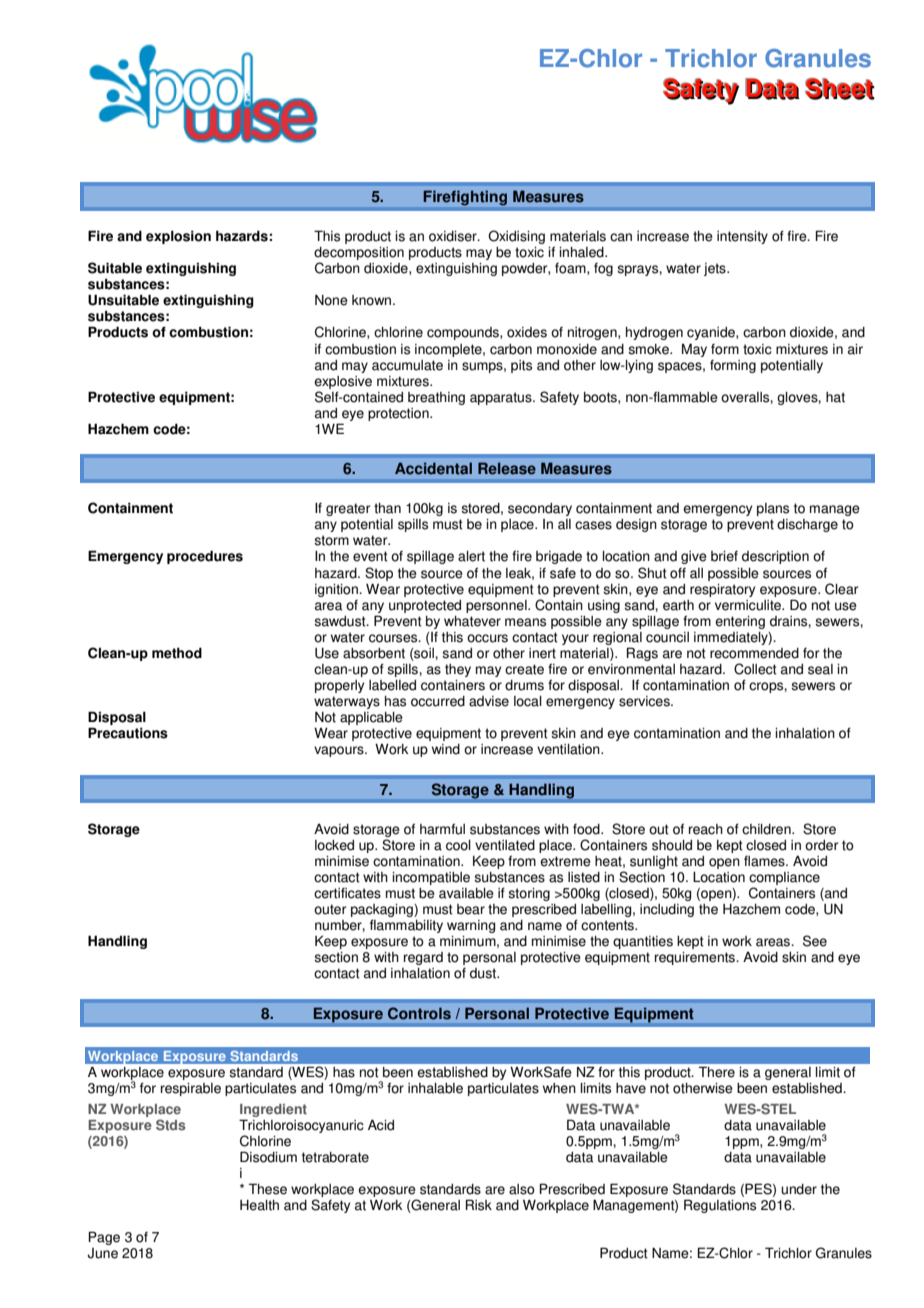  What do you see at coordinates (742, 237) in the document?
I see `intensity` at bounding box center [742, 237].
